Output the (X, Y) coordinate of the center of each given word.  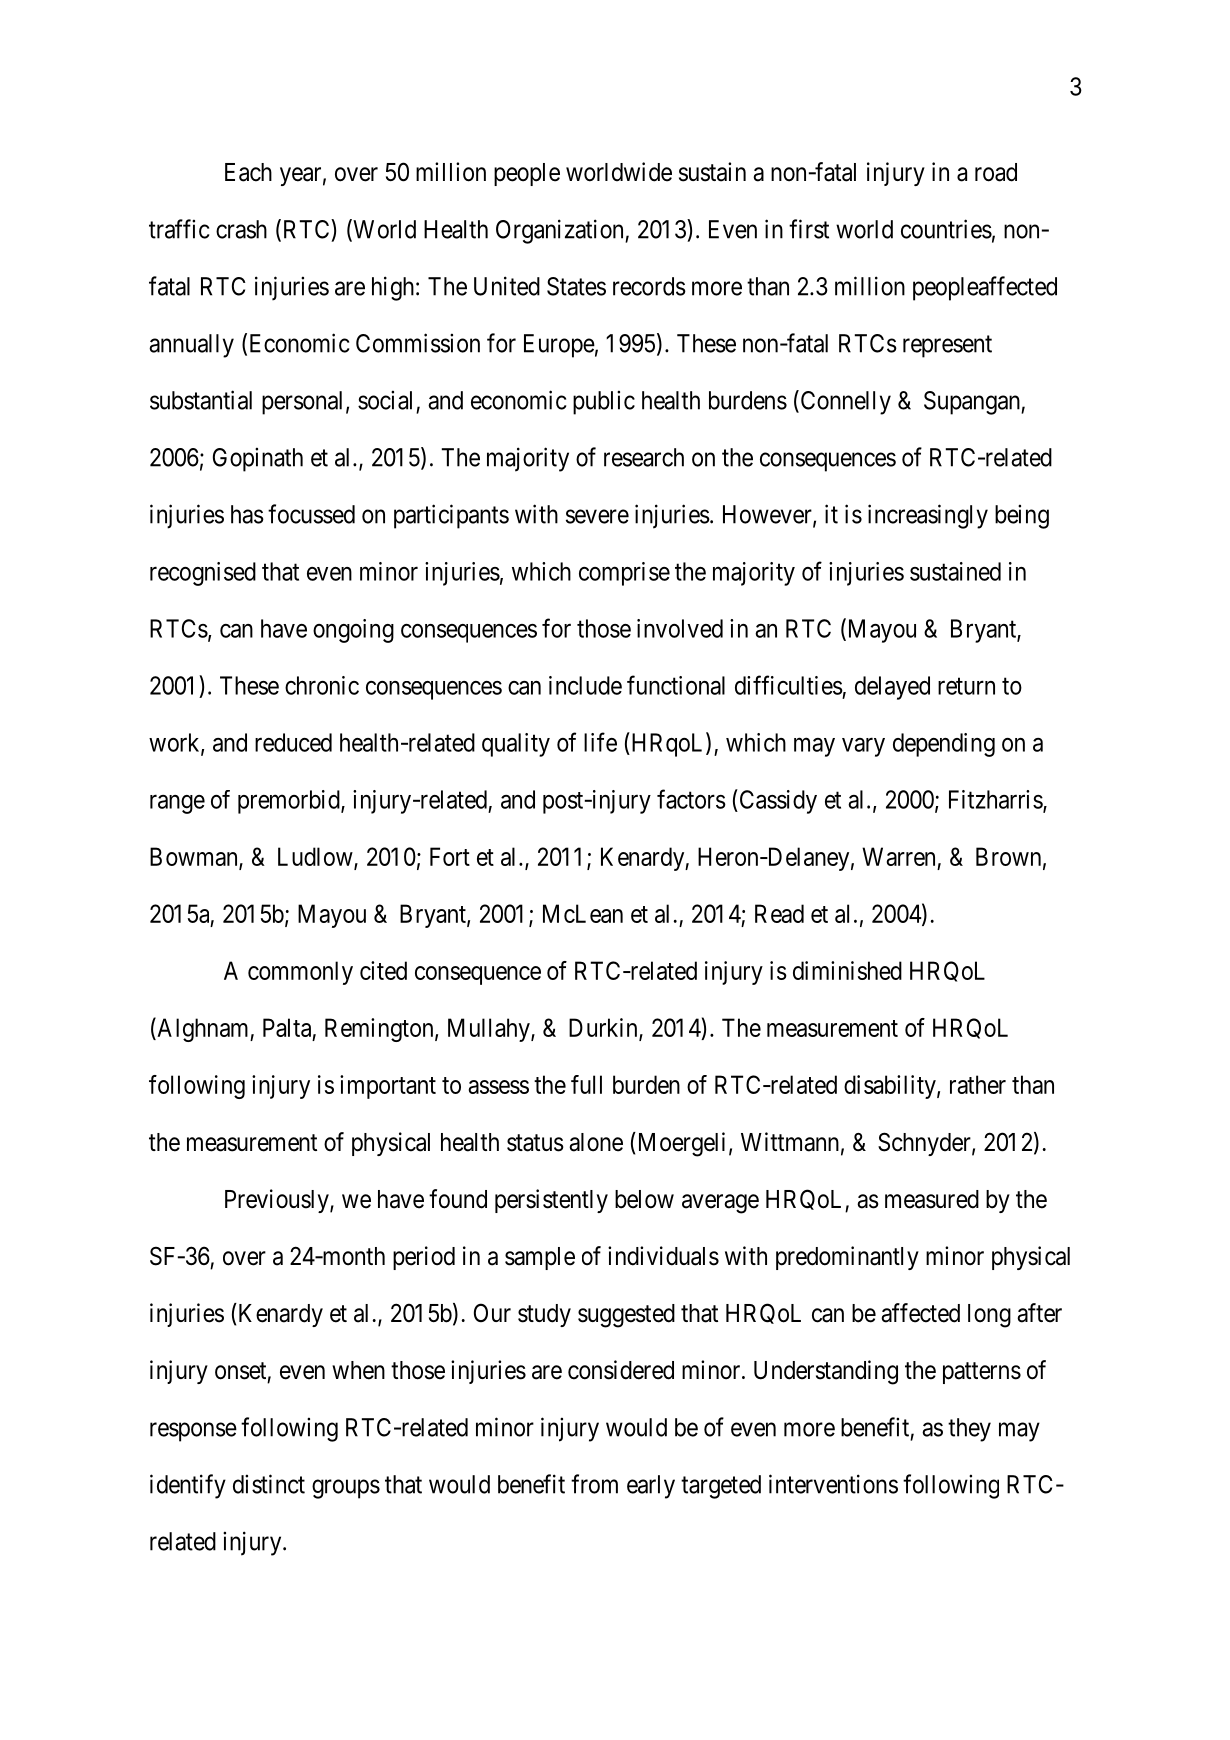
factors (691, 799)
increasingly (928, 516)
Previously (278, 1201)
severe (597, 516)
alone (596, 1142)
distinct (269, 1484)
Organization (561, 231)
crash (241, 229)
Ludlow (316, 857)
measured (932, 1199)
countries (946, 229)
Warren (898, 856)
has (247, 514)
